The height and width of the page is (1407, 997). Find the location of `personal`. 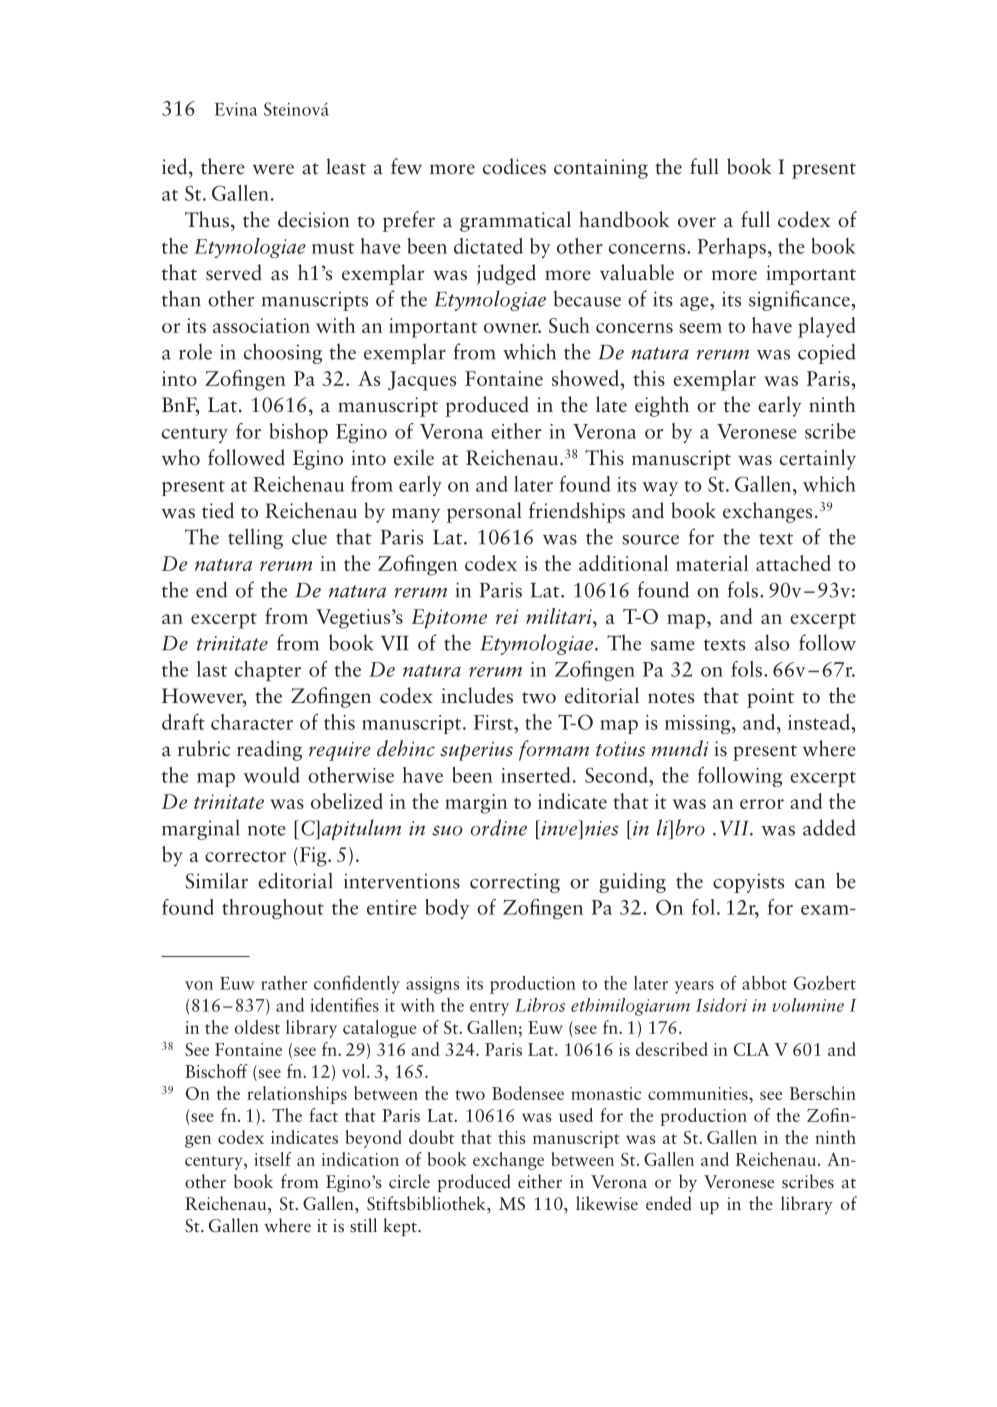

personal is located at coordinates (484, 512).
